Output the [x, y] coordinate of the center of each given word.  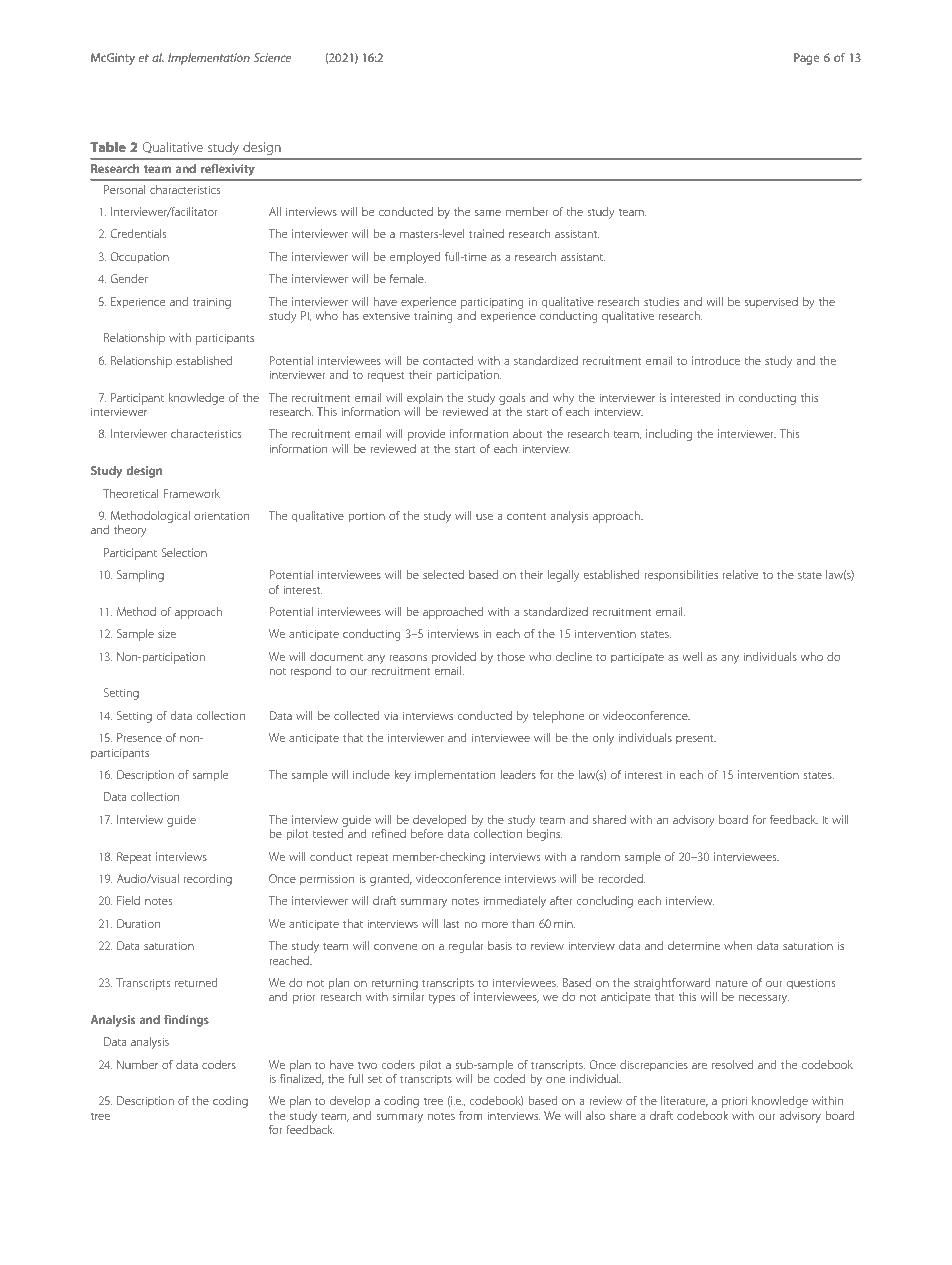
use [484, 516]
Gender [129, 278]
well [692, 656]
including [669, 435]
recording [208, 880]
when [738, 945]
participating [492, 303]
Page [806, 59]
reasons [408, 657]
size [167, 633]
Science [272, 57]
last [452, 923]
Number [137, 1064]
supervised [771, 303]
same [488, 212]
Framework [192, 493]
